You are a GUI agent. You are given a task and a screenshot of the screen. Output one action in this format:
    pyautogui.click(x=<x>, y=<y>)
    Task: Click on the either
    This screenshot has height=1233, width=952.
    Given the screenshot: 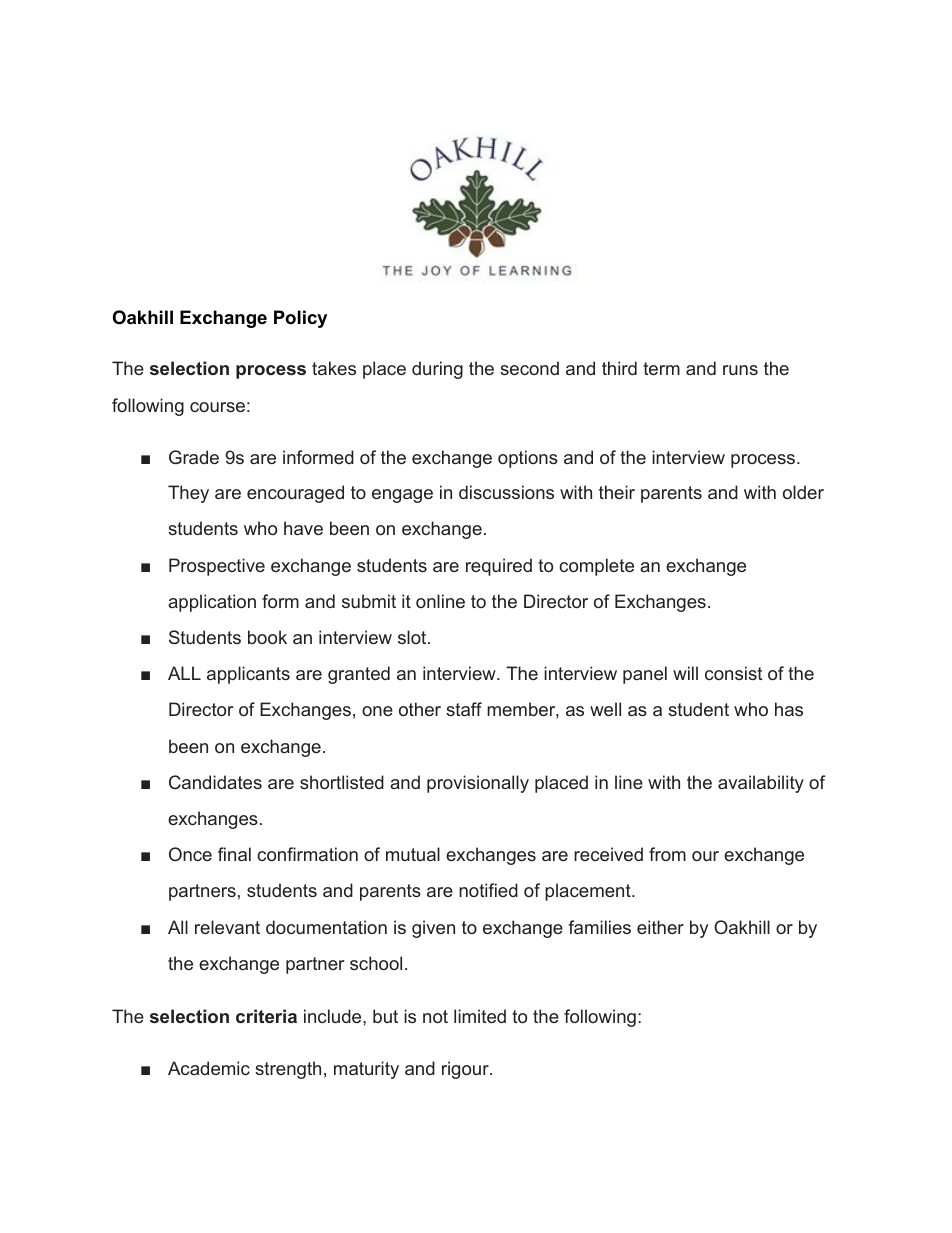 What is the action you would take?
    pyautogui.click(x=660, y=927)
